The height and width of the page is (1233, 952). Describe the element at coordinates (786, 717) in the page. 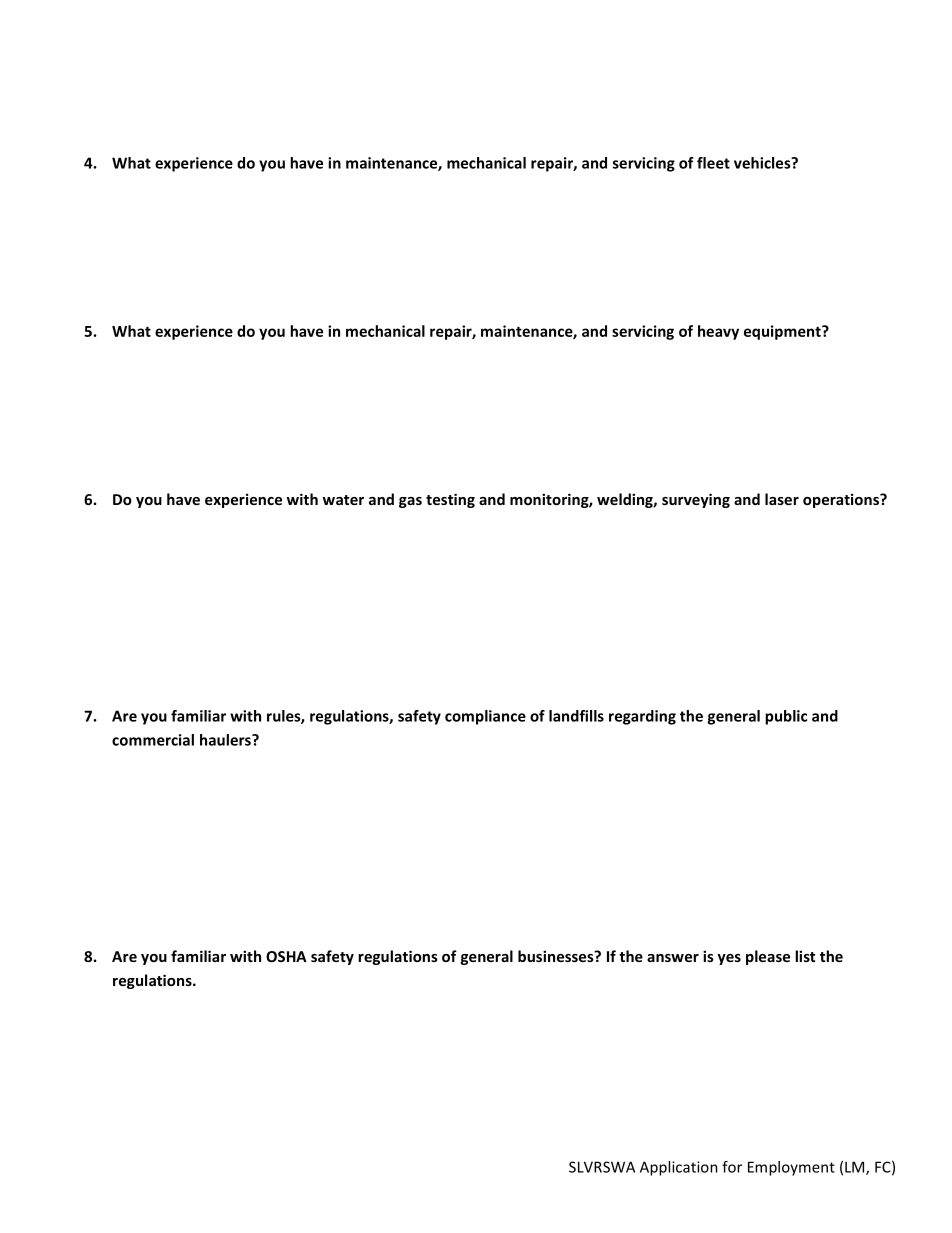

I see `public` at that location.
